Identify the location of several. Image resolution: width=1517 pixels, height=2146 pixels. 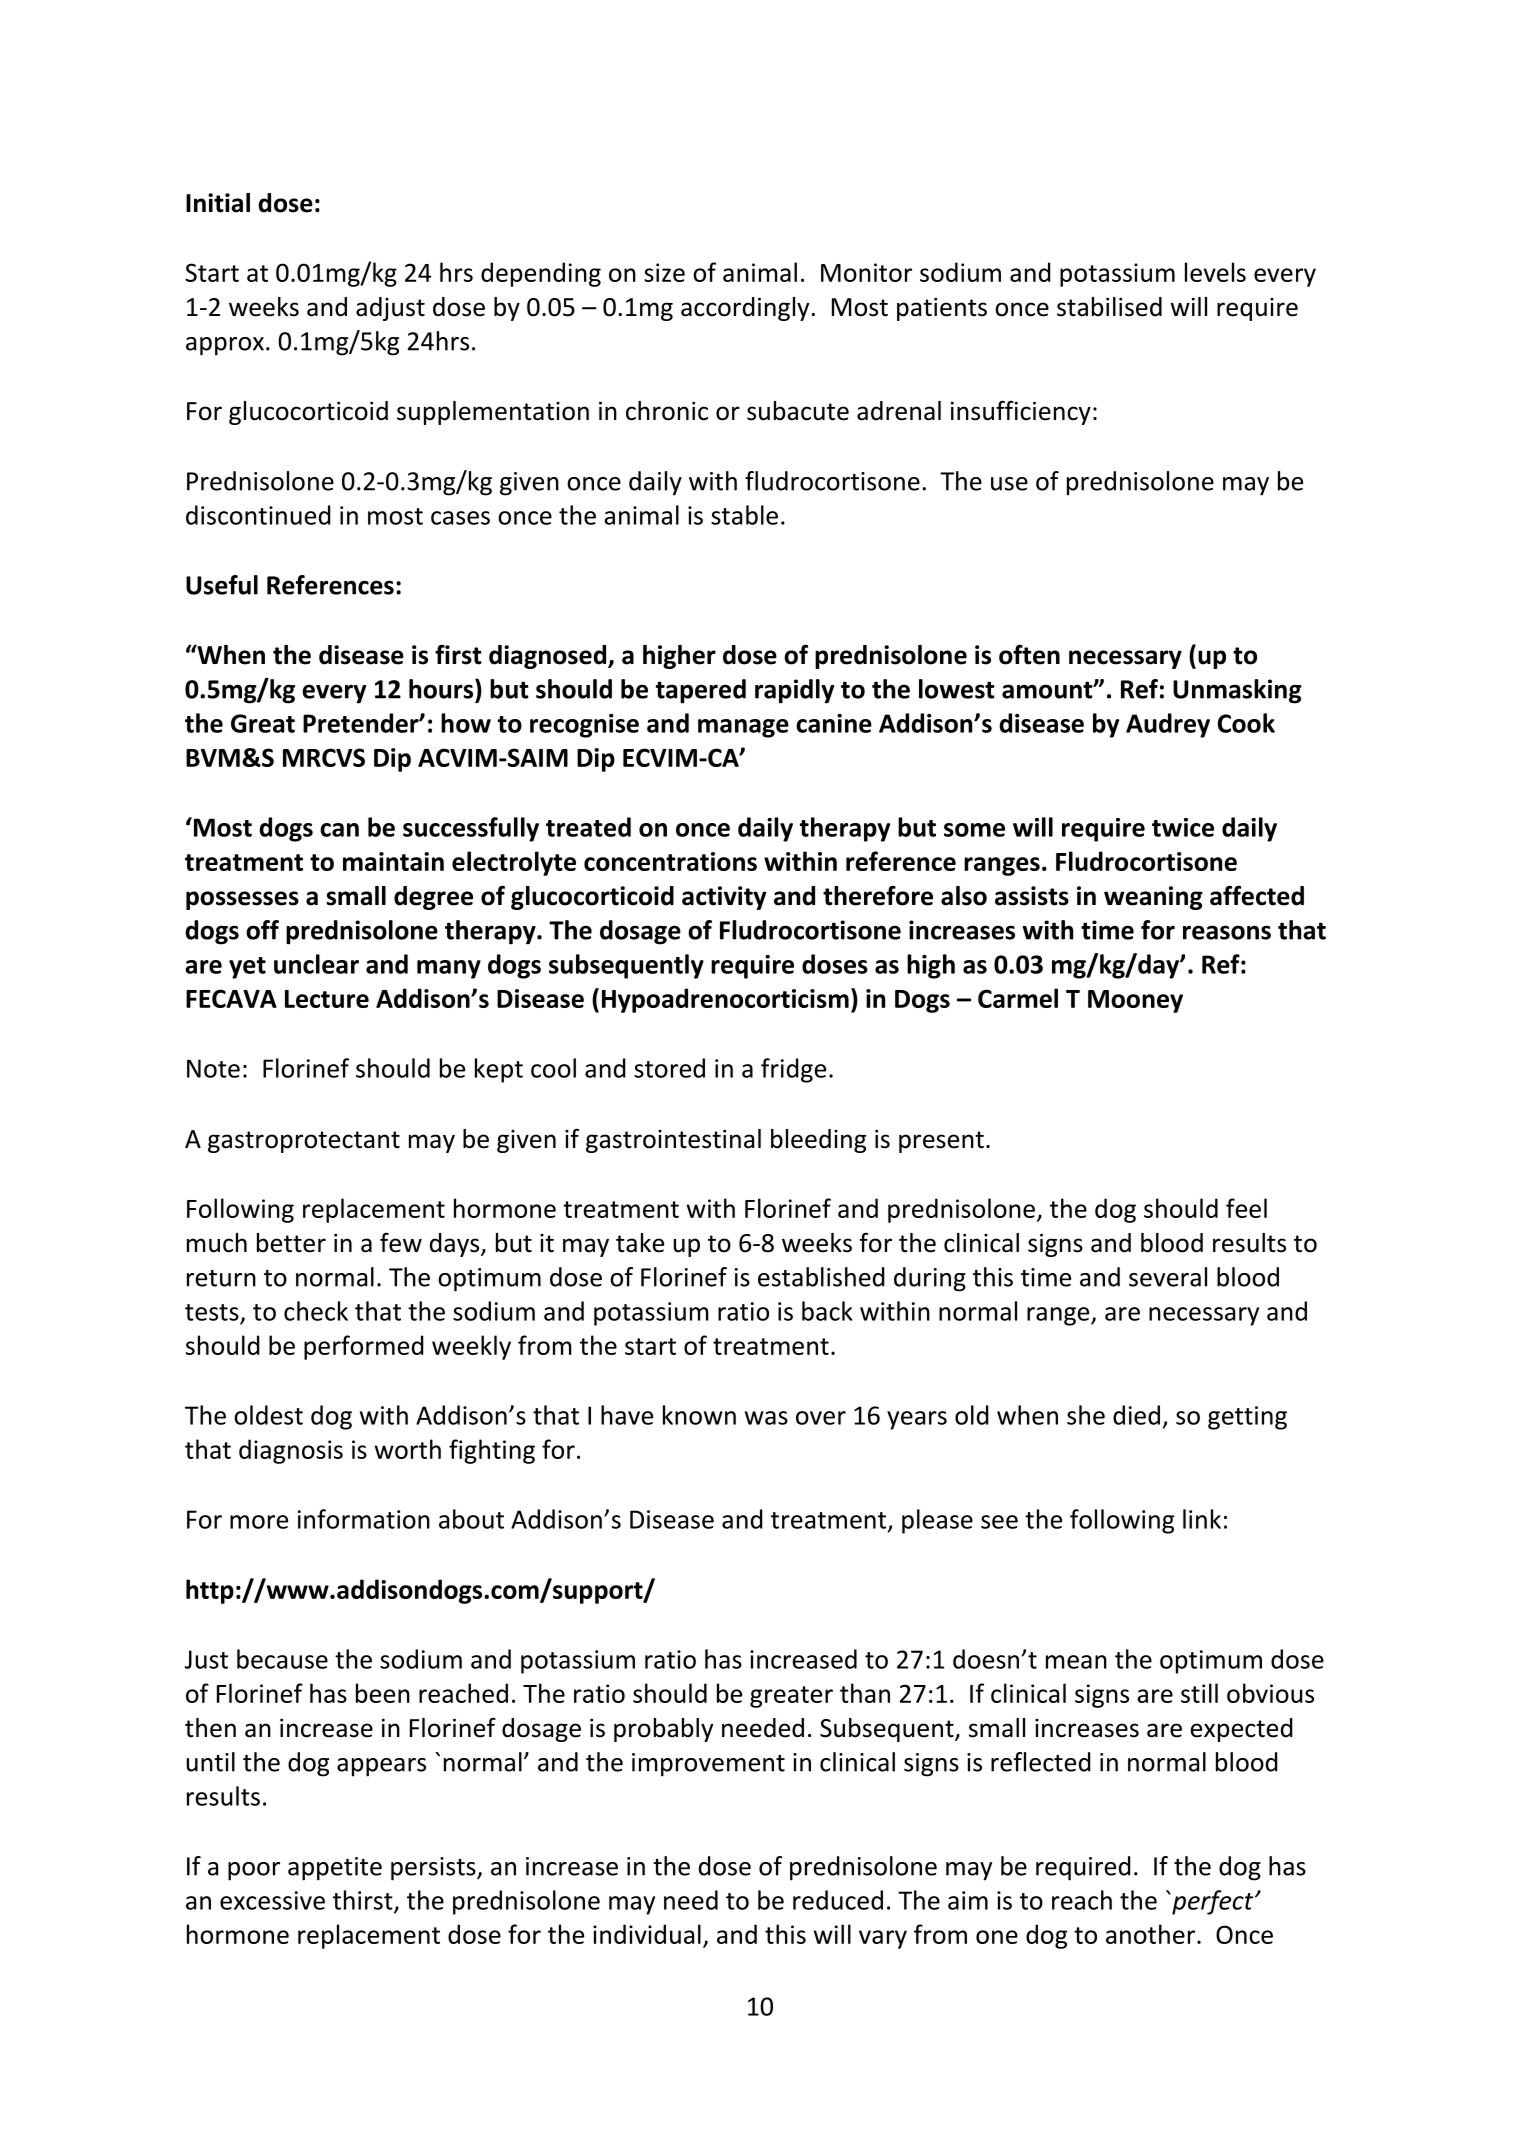
(1168, 1277).
